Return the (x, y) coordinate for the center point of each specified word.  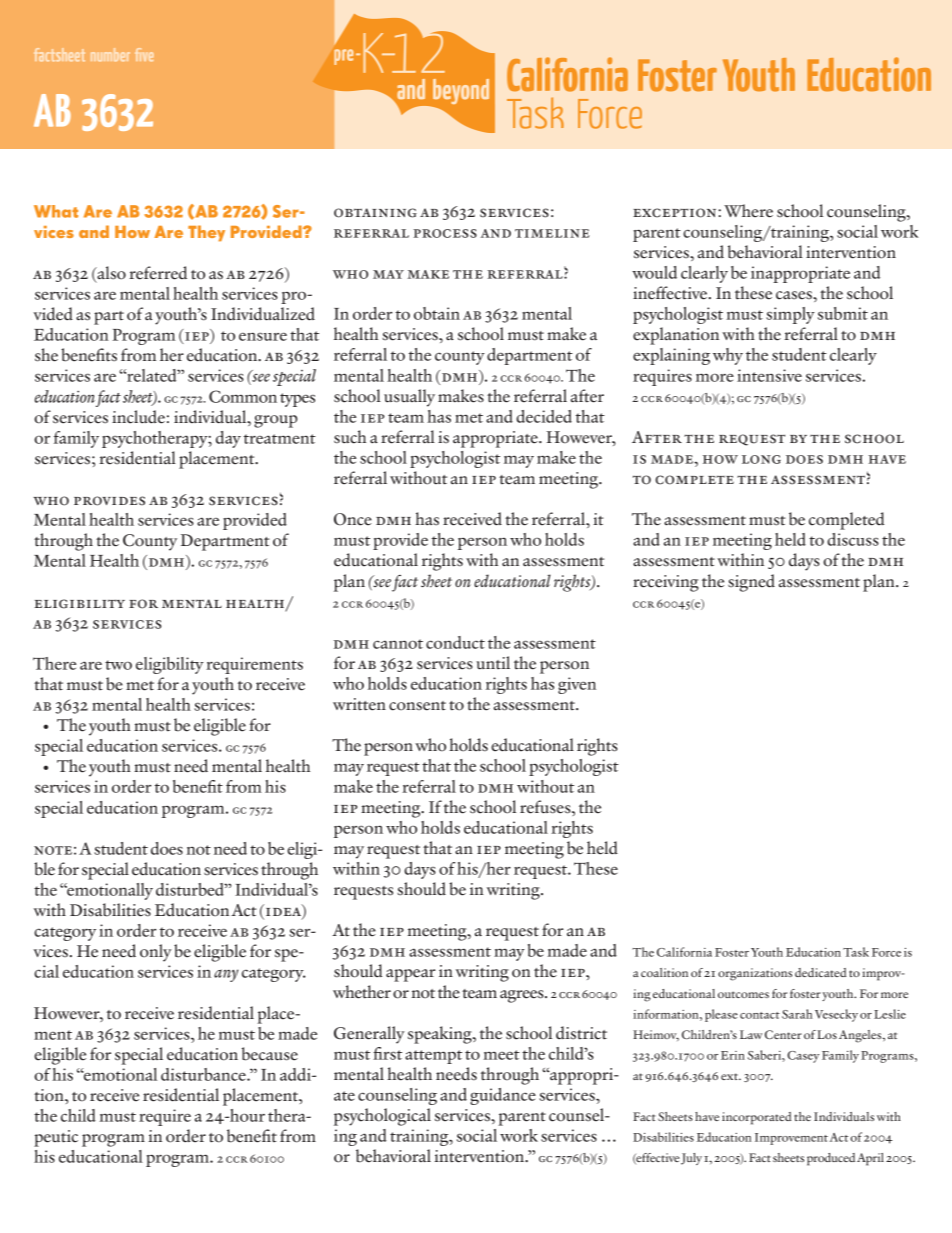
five (144, 54)
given (577, 685)
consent (417, 706)
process (445, 233)
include (138, 417)
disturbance (204, 1074)
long (761, 459)
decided (544, 416)
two (118, 665)
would (654, 272)
